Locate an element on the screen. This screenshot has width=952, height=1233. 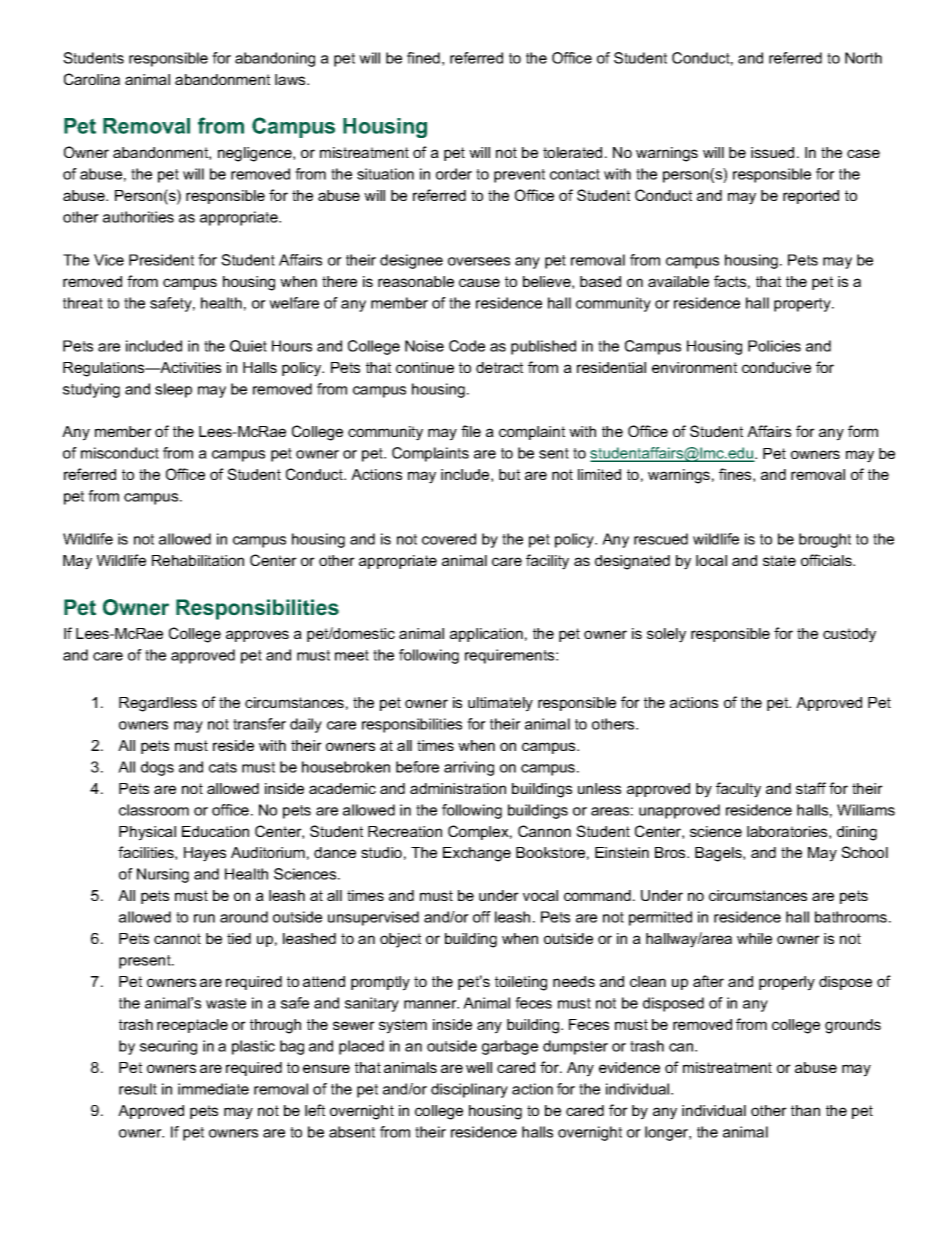
immediate is located at coordinates (213, 1089).
